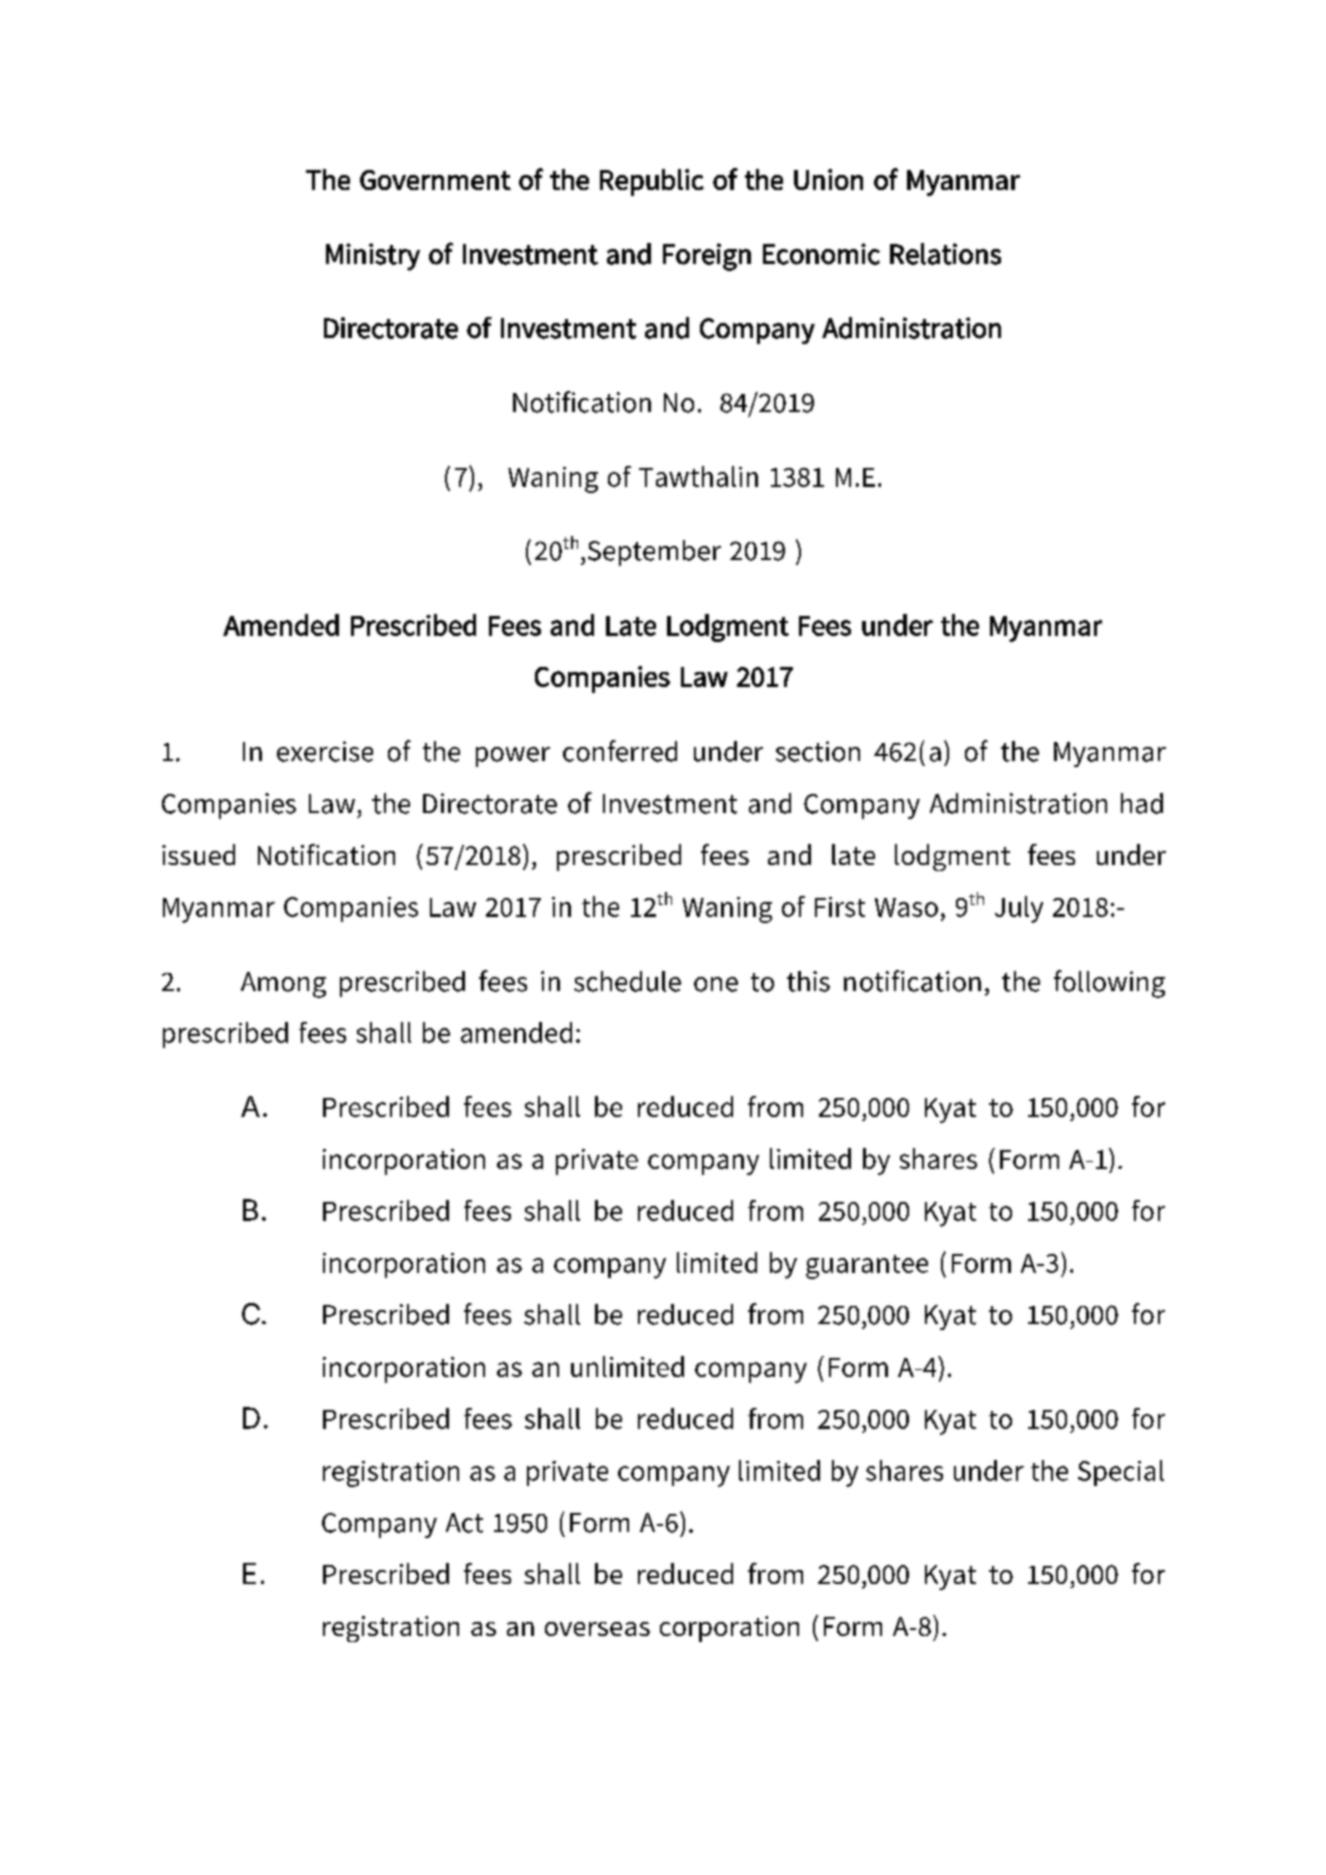  What do you see at coordinates (1121, 1473) in the screenshot?
I see `Special` at bounding box center [1121, 1473].
